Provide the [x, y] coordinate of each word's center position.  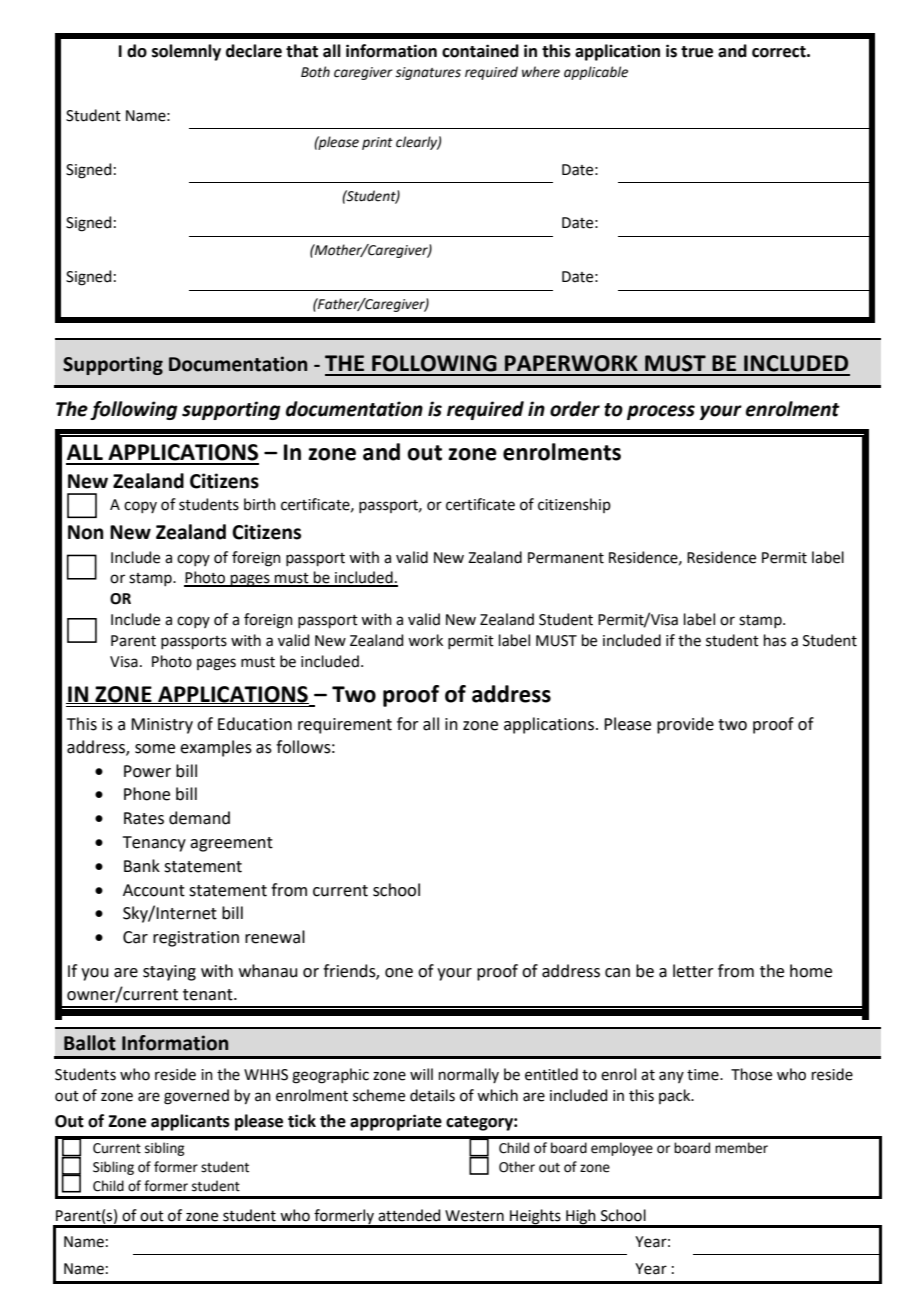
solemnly [186, 52]
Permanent [566, 558]
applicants [190, 1122]
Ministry [162, 726]
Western [474, 1216]
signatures [428, 73]
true [697, 52]
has [775, 640]
